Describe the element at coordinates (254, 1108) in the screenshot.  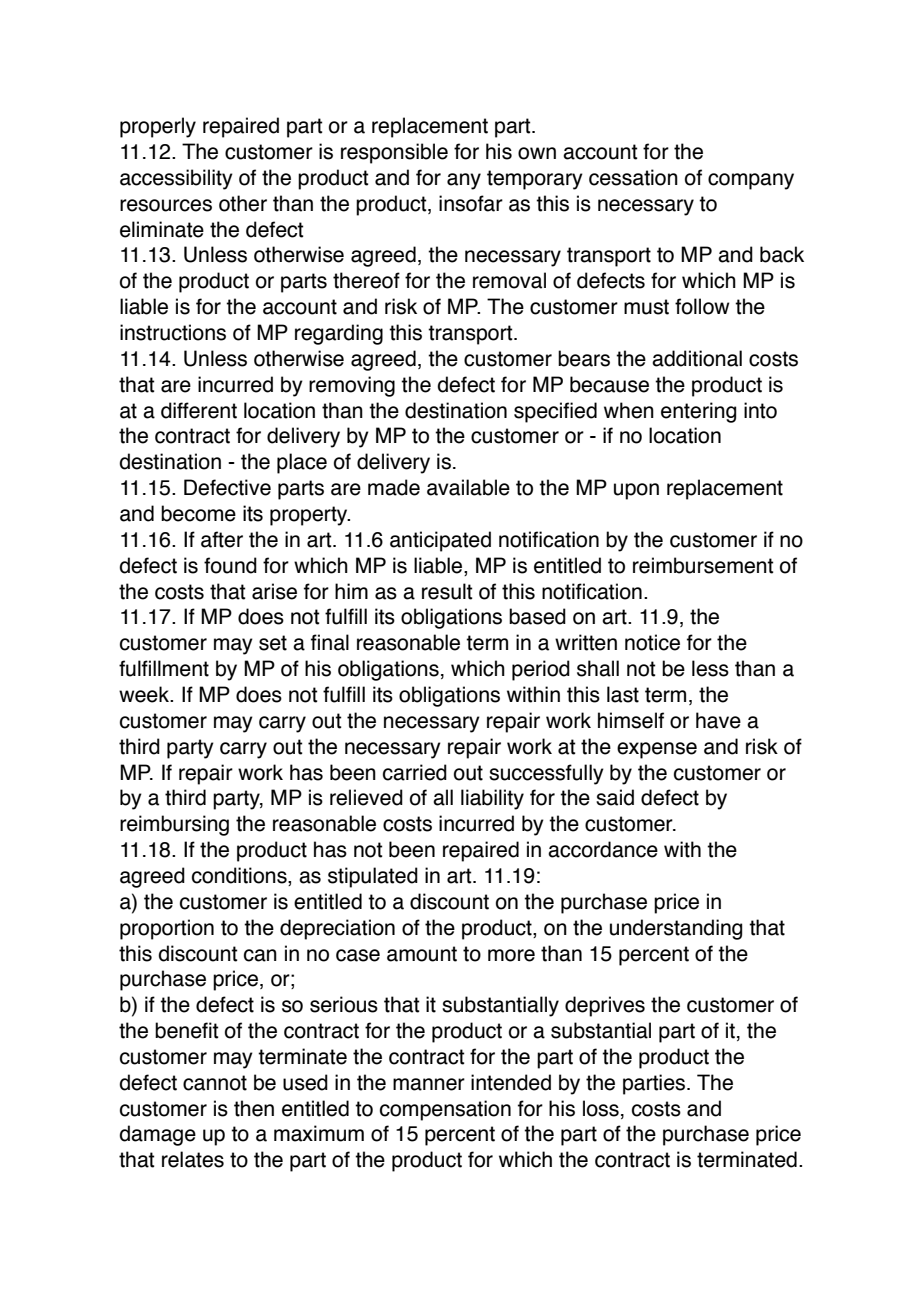
I see `then` at that location.
